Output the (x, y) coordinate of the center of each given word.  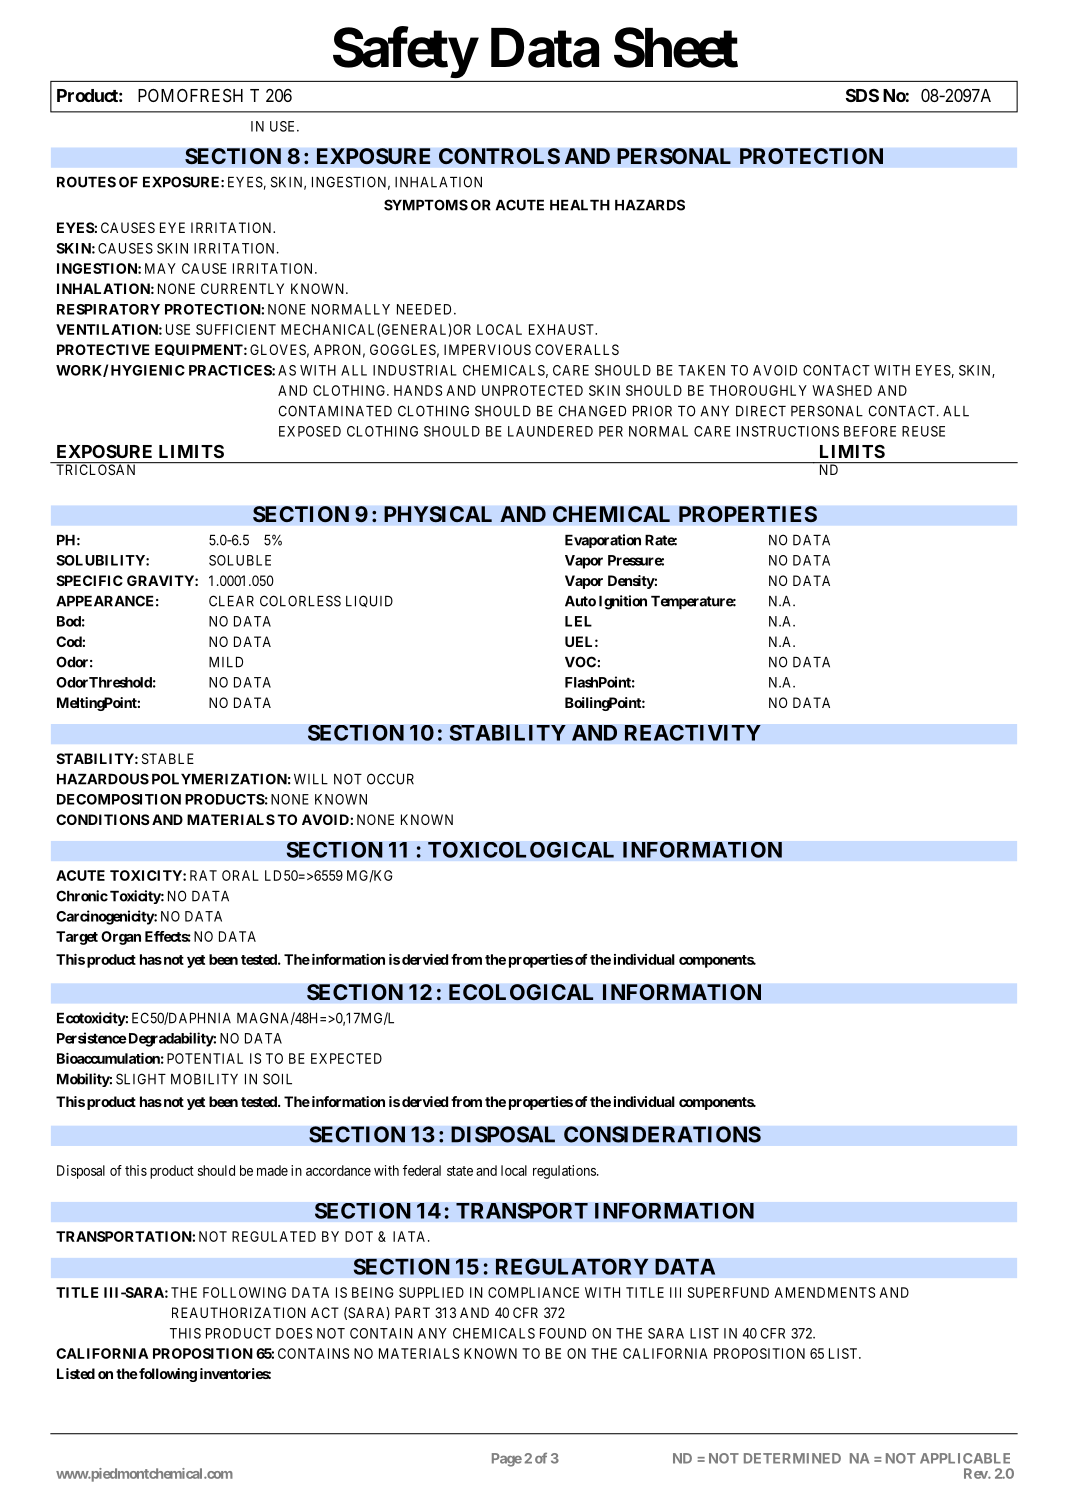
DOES (294, 1333)
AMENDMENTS (824, 1292)
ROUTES (86, 182)
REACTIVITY (693, 733)
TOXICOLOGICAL (521, 850)
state (460, 1171)
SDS (862, 95)
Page (507, 1460)
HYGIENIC (148, 370)
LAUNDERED (550, 431)
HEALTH (580, 205)
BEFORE (870, 431)
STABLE (168, 758)
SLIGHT (141, 1079)
